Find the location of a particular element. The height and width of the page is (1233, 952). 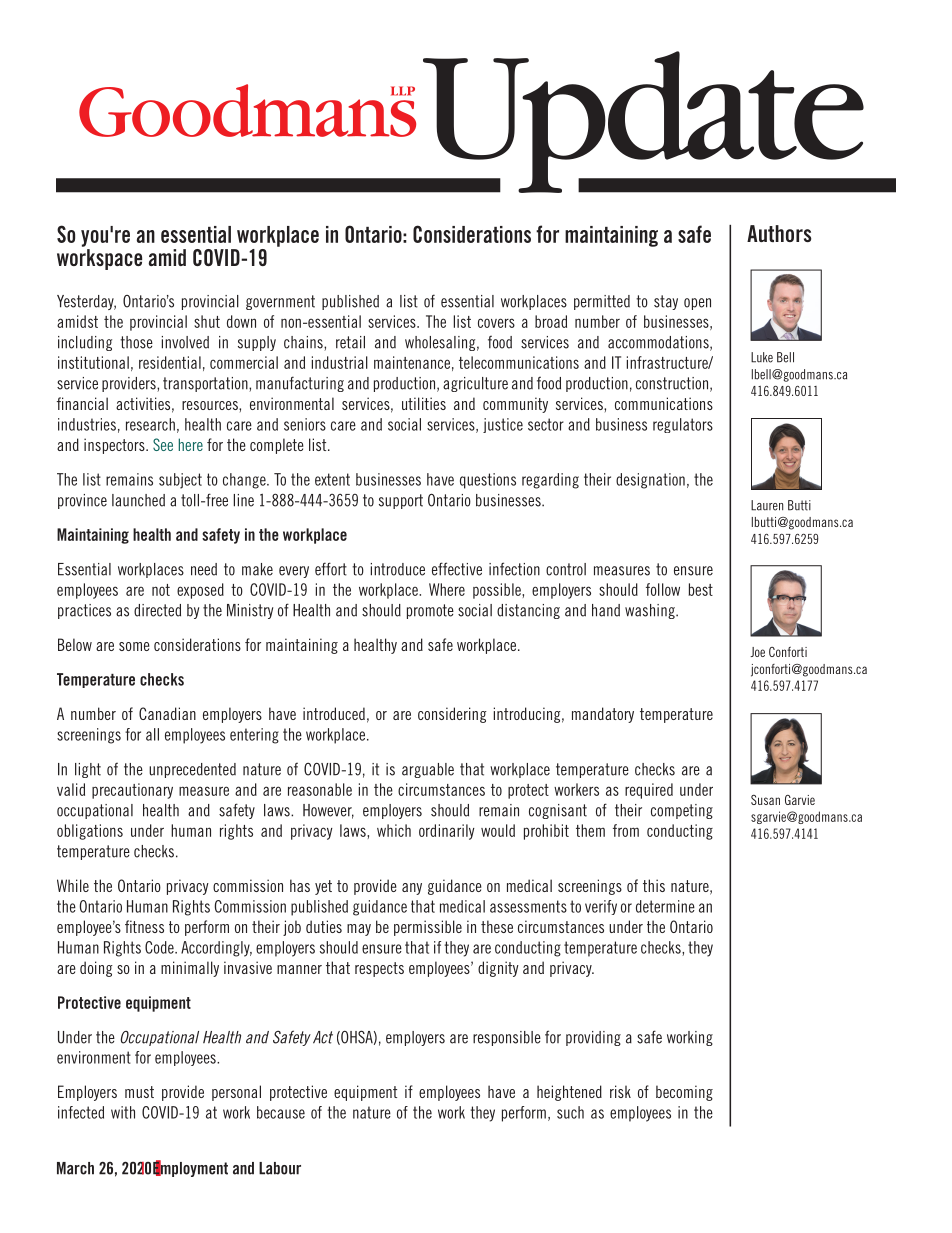

precautionary is located at coordinates (132, 791).
